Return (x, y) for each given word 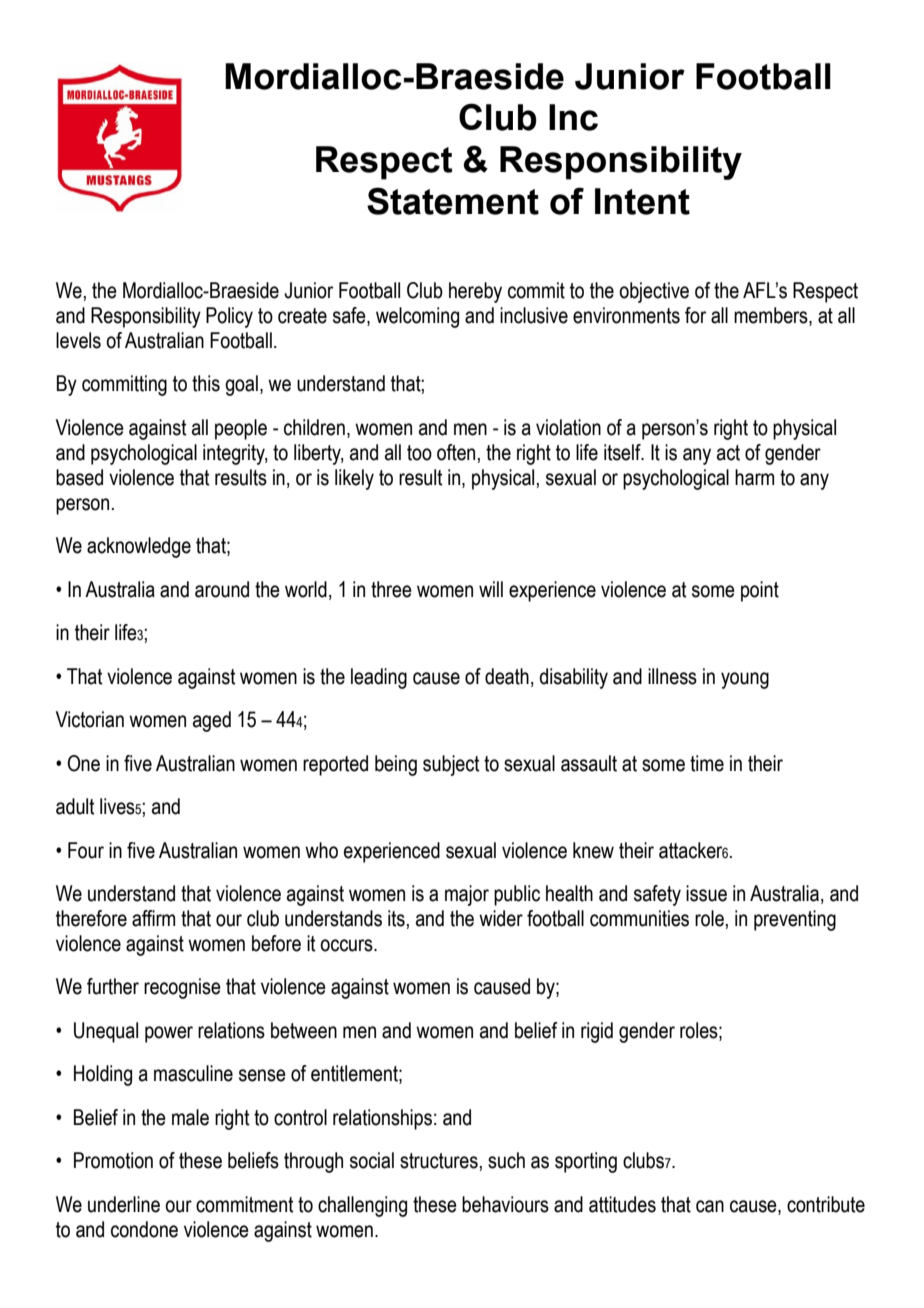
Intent (642, 201)
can (710, 1206)
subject (451, 765)
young (745, 680)
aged (212, 721)
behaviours (505, 1204)
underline (124, 1204)
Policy (229, 317)
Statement (453, 201)
